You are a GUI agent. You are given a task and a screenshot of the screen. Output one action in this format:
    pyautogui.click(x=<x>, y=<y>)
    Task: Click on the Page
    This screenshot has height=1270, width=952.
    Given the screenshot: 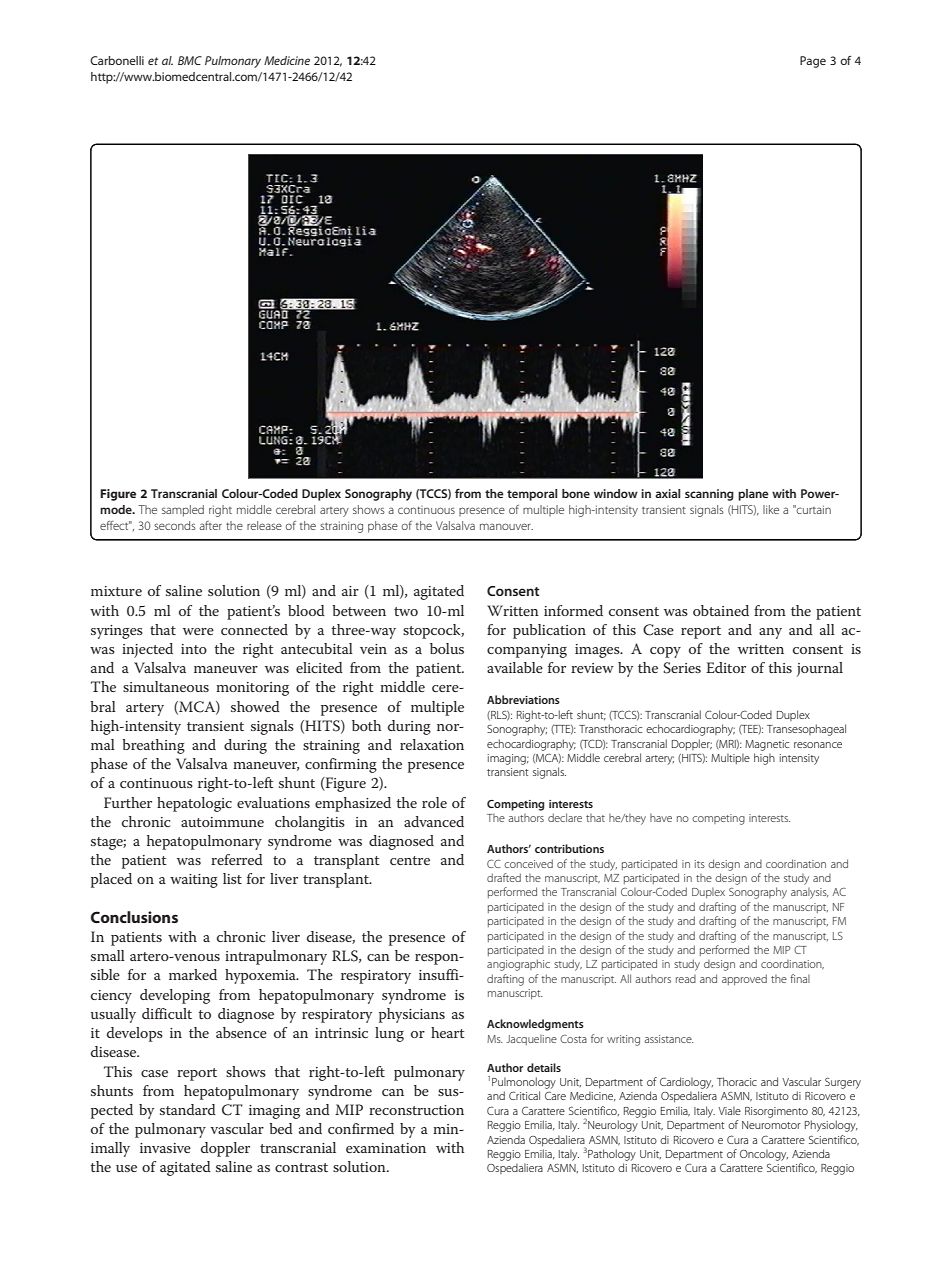 What is the action you would take?
    pyautogui.click(x=813, y=62)
